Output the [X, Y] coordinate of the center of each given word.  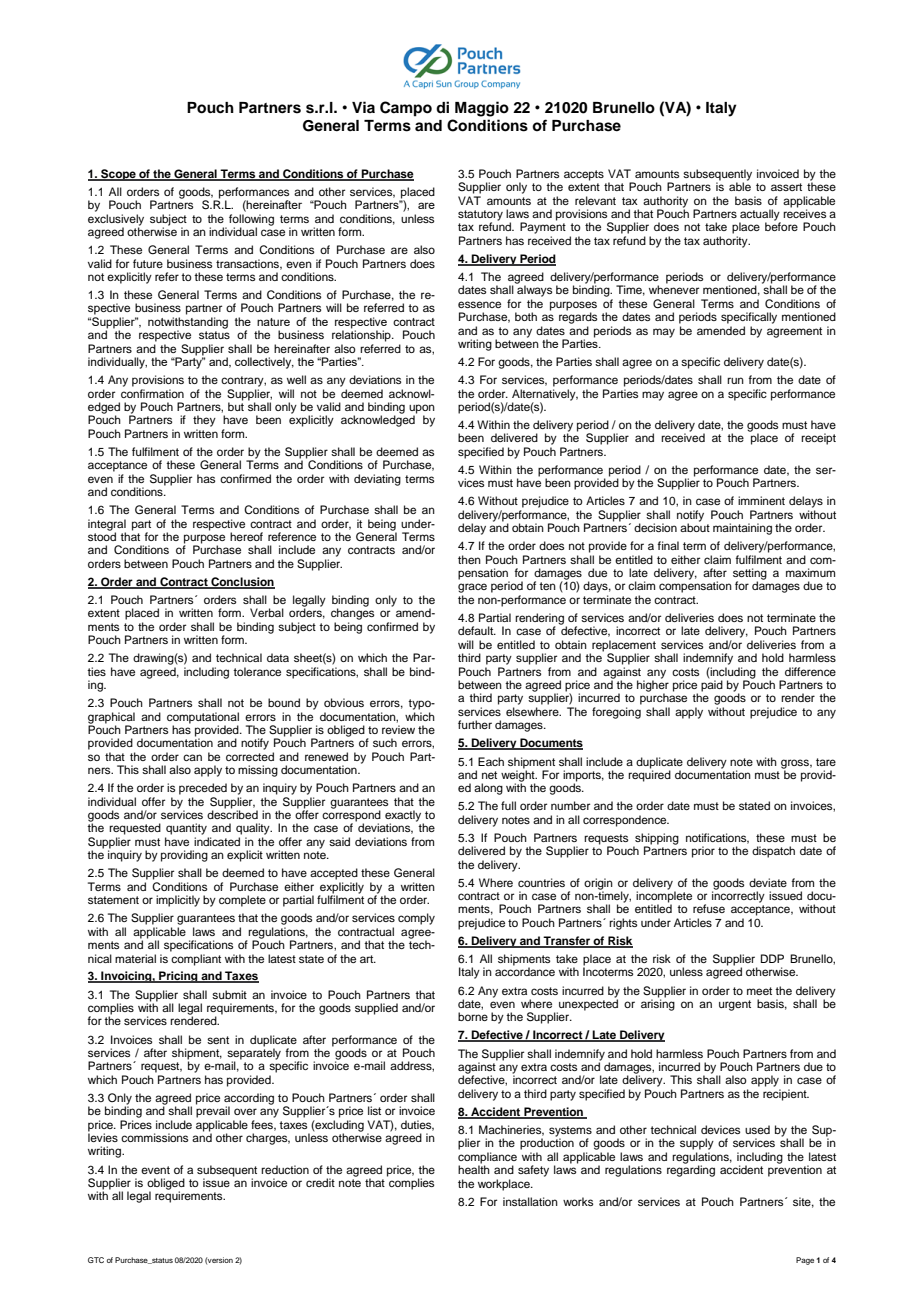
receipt [818, 439]
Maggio [482, 109]
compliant [196, 960]
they [204, 421]
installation [530, 1201]
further [475, 724]
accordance [525, 971]
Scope [118, 175]
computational [203, 718]
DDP [772, 958]
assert [786, 187]
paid [712, 686]
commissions [154, 1137]
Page [805, 1261]
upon [422, 410]
